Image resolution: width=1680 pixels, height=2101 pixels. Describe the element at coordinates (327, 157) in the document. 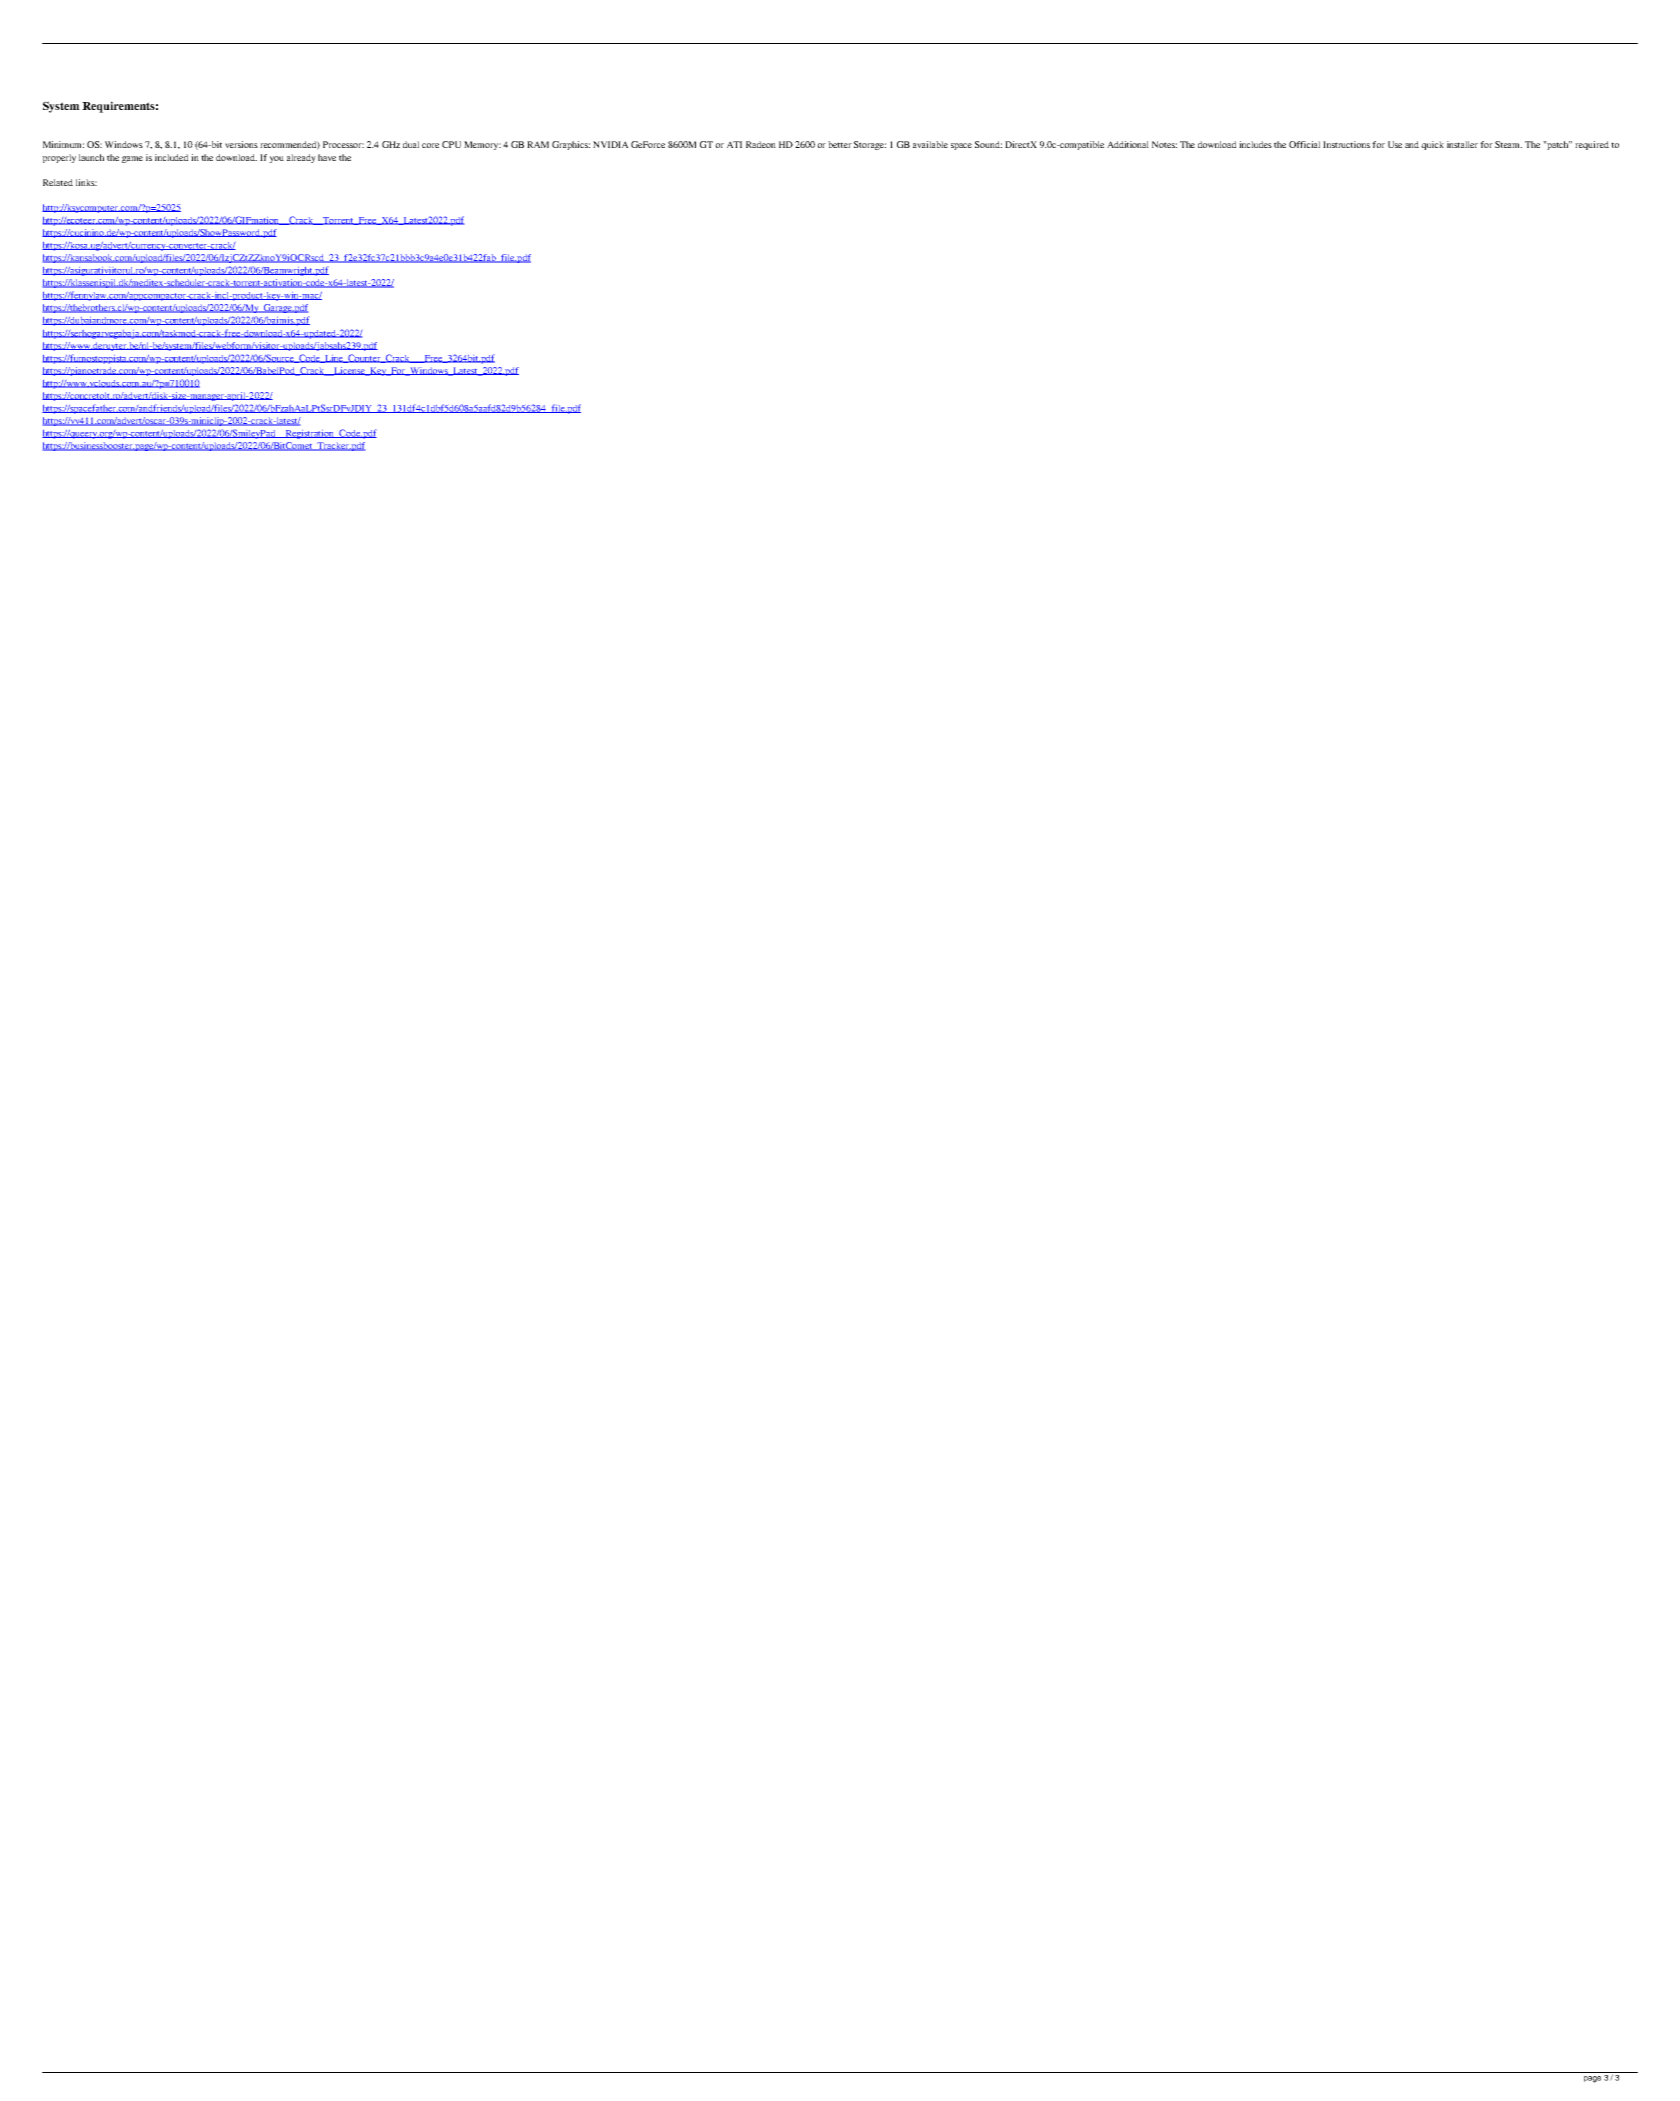

I see `have` at that location.
